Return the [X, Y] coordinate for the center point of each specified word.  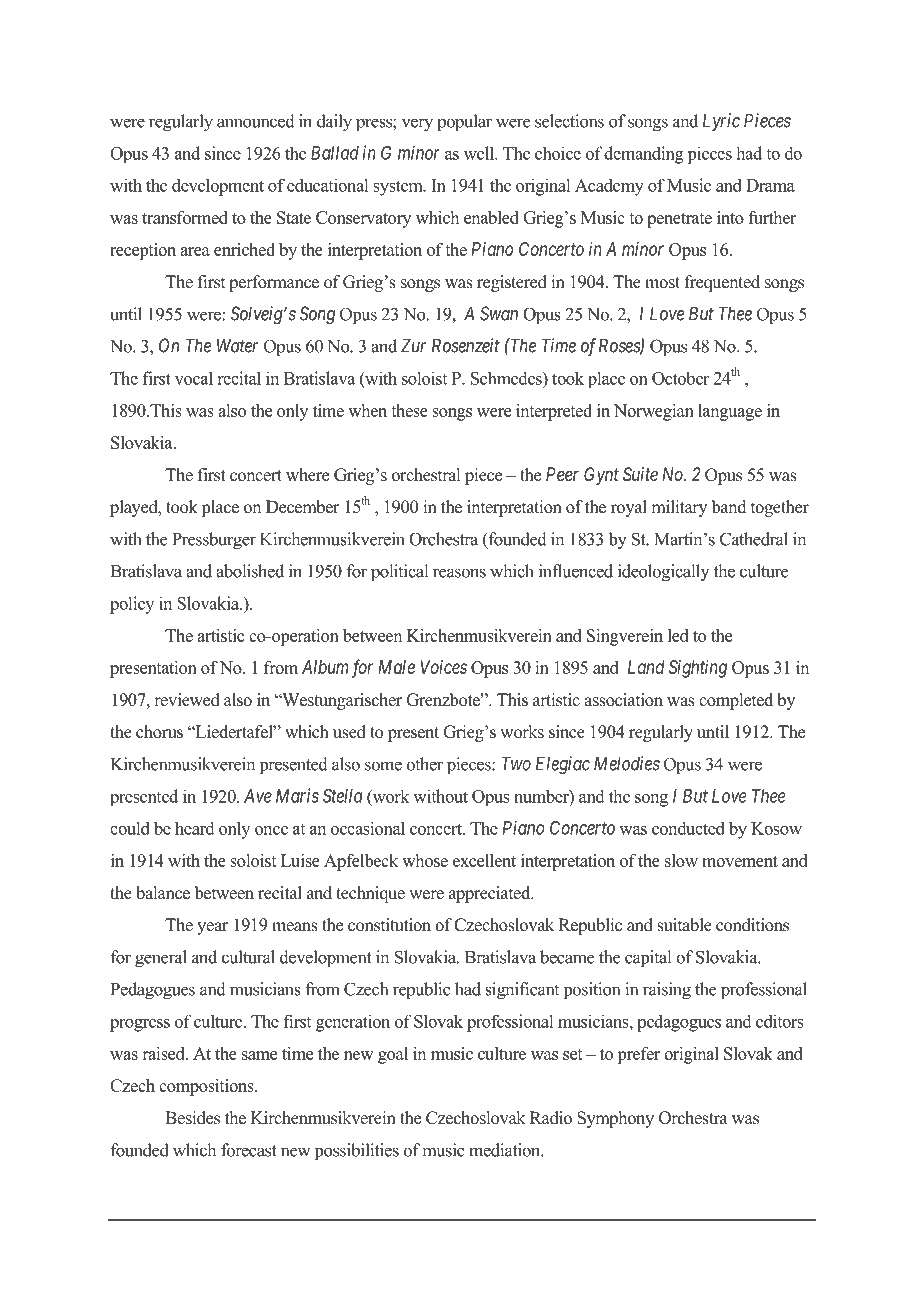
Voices [443, 667]
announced [256, 121]
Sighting [698, 669]
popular [464, 123]
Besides [192, 1118]
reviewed [187, 700]
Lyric [721, 122]
